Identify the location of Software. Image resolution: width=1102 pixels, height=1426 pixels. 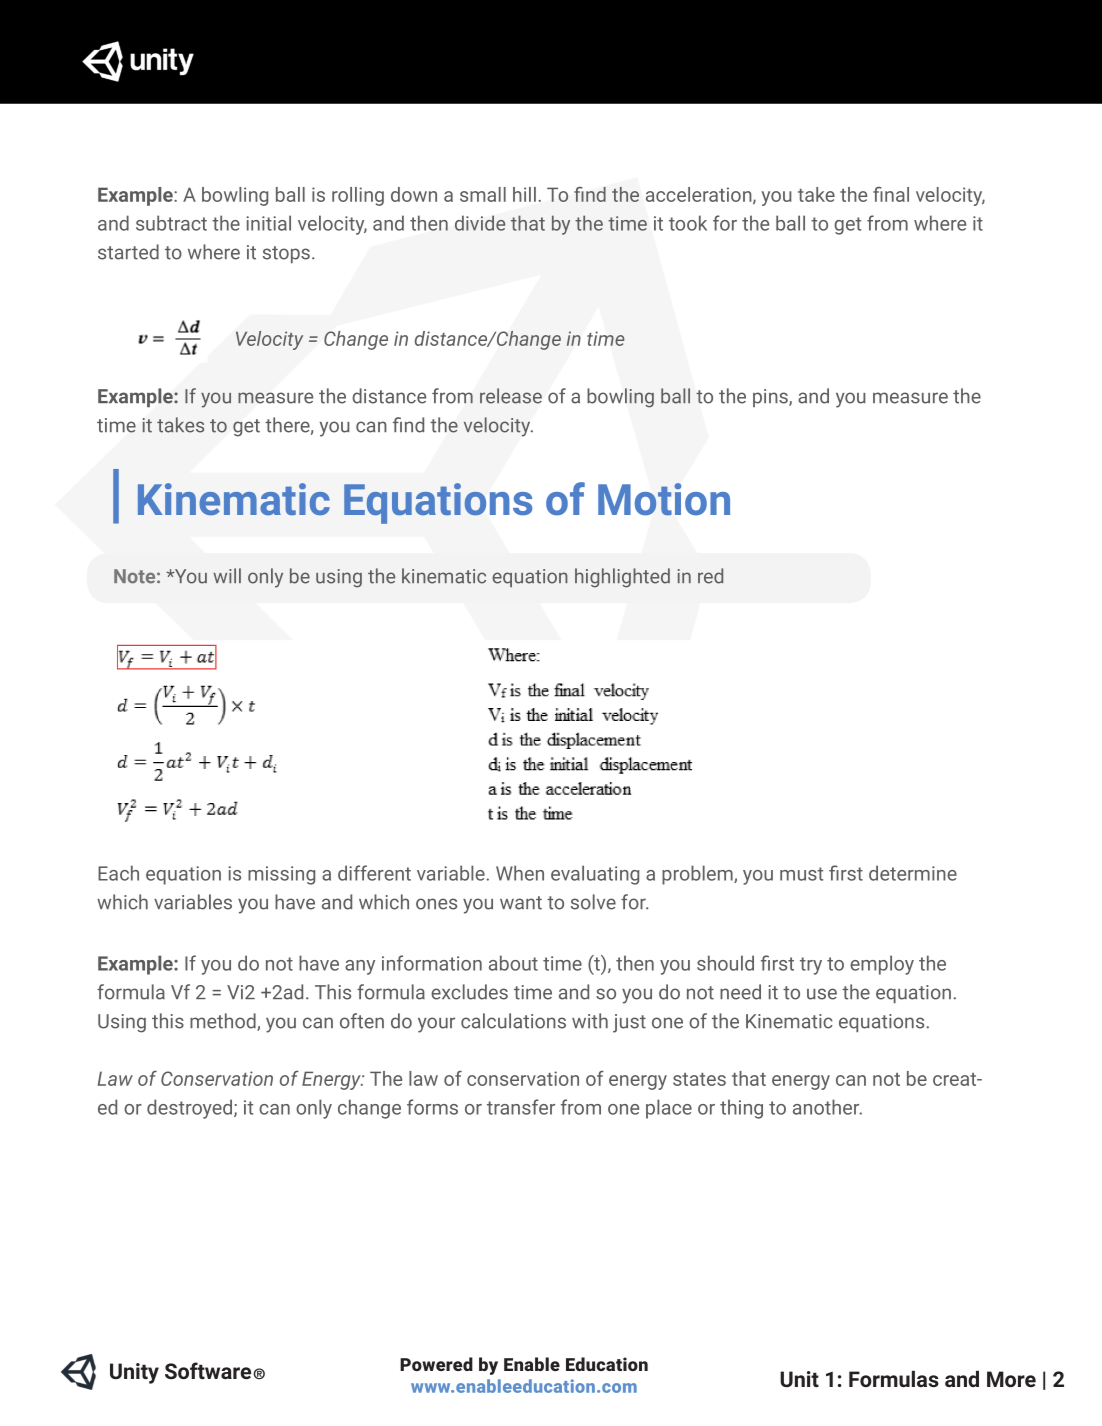
(209, 1370).
